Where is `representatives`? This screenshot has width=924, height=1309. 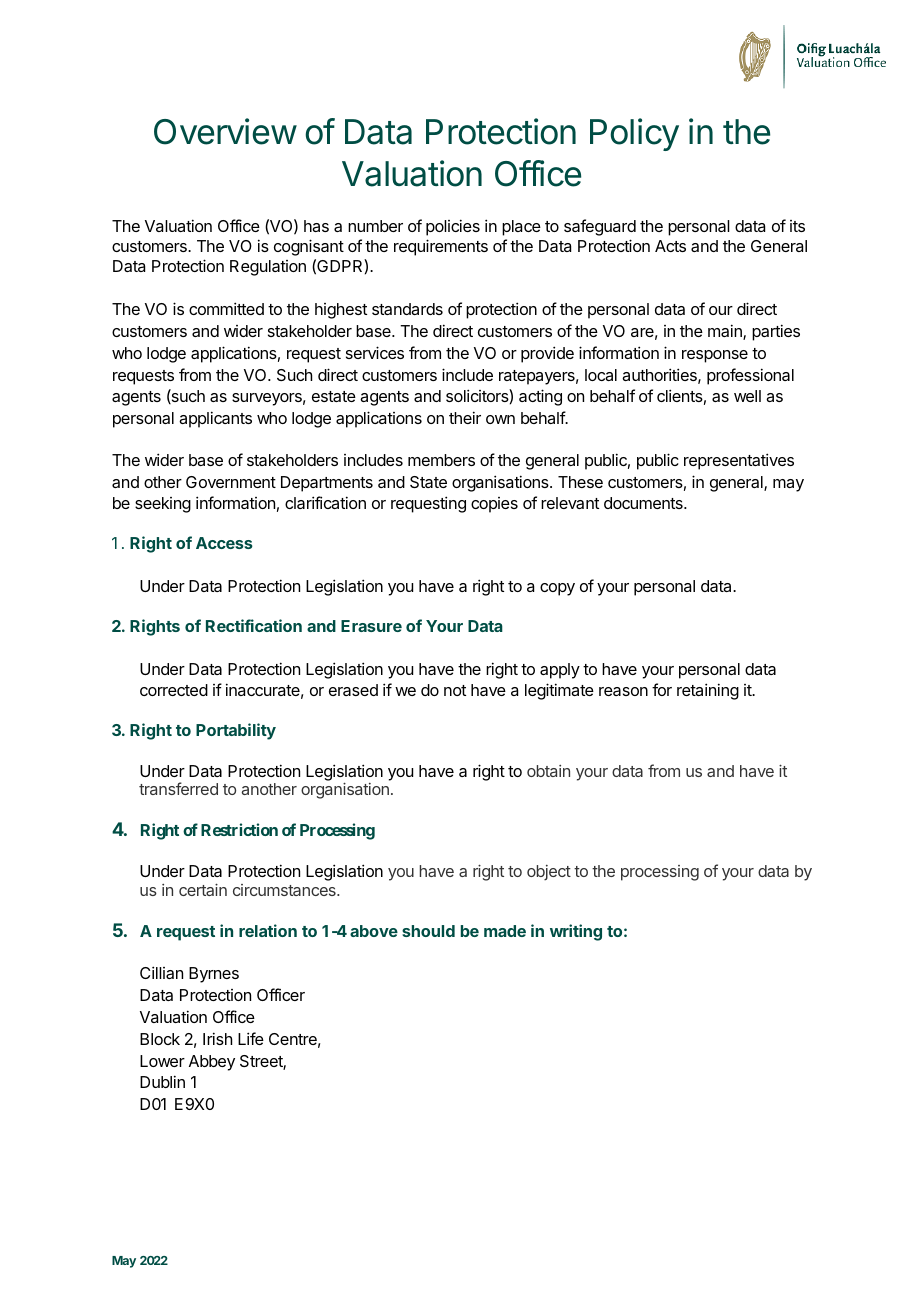
representatives is located at coordinates (739, 461).
